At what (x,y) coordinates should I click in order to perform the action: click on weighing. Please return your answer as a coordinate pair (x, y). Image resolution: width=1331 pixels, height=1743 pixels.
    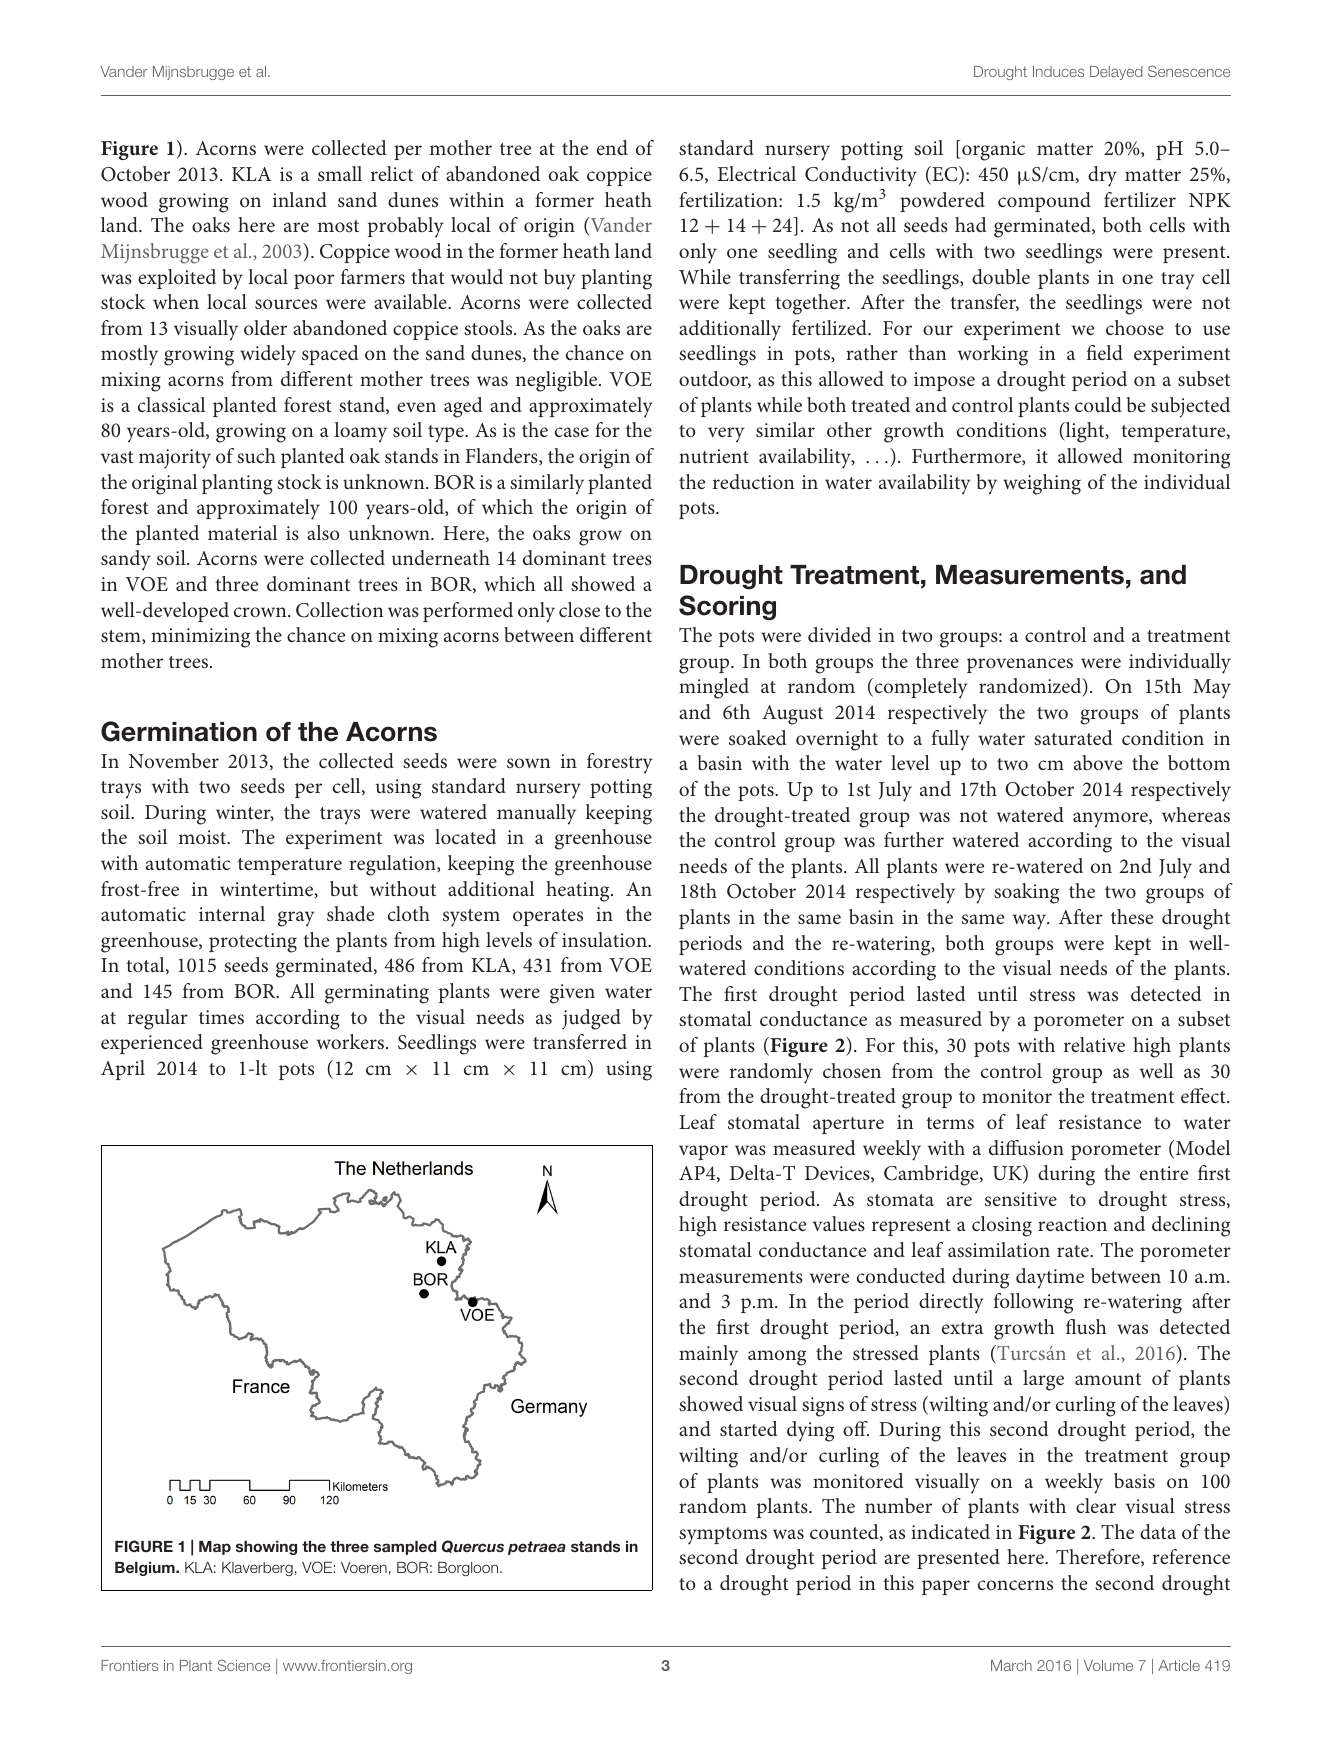
    Looking at the image, I should click on (1042, 484).
